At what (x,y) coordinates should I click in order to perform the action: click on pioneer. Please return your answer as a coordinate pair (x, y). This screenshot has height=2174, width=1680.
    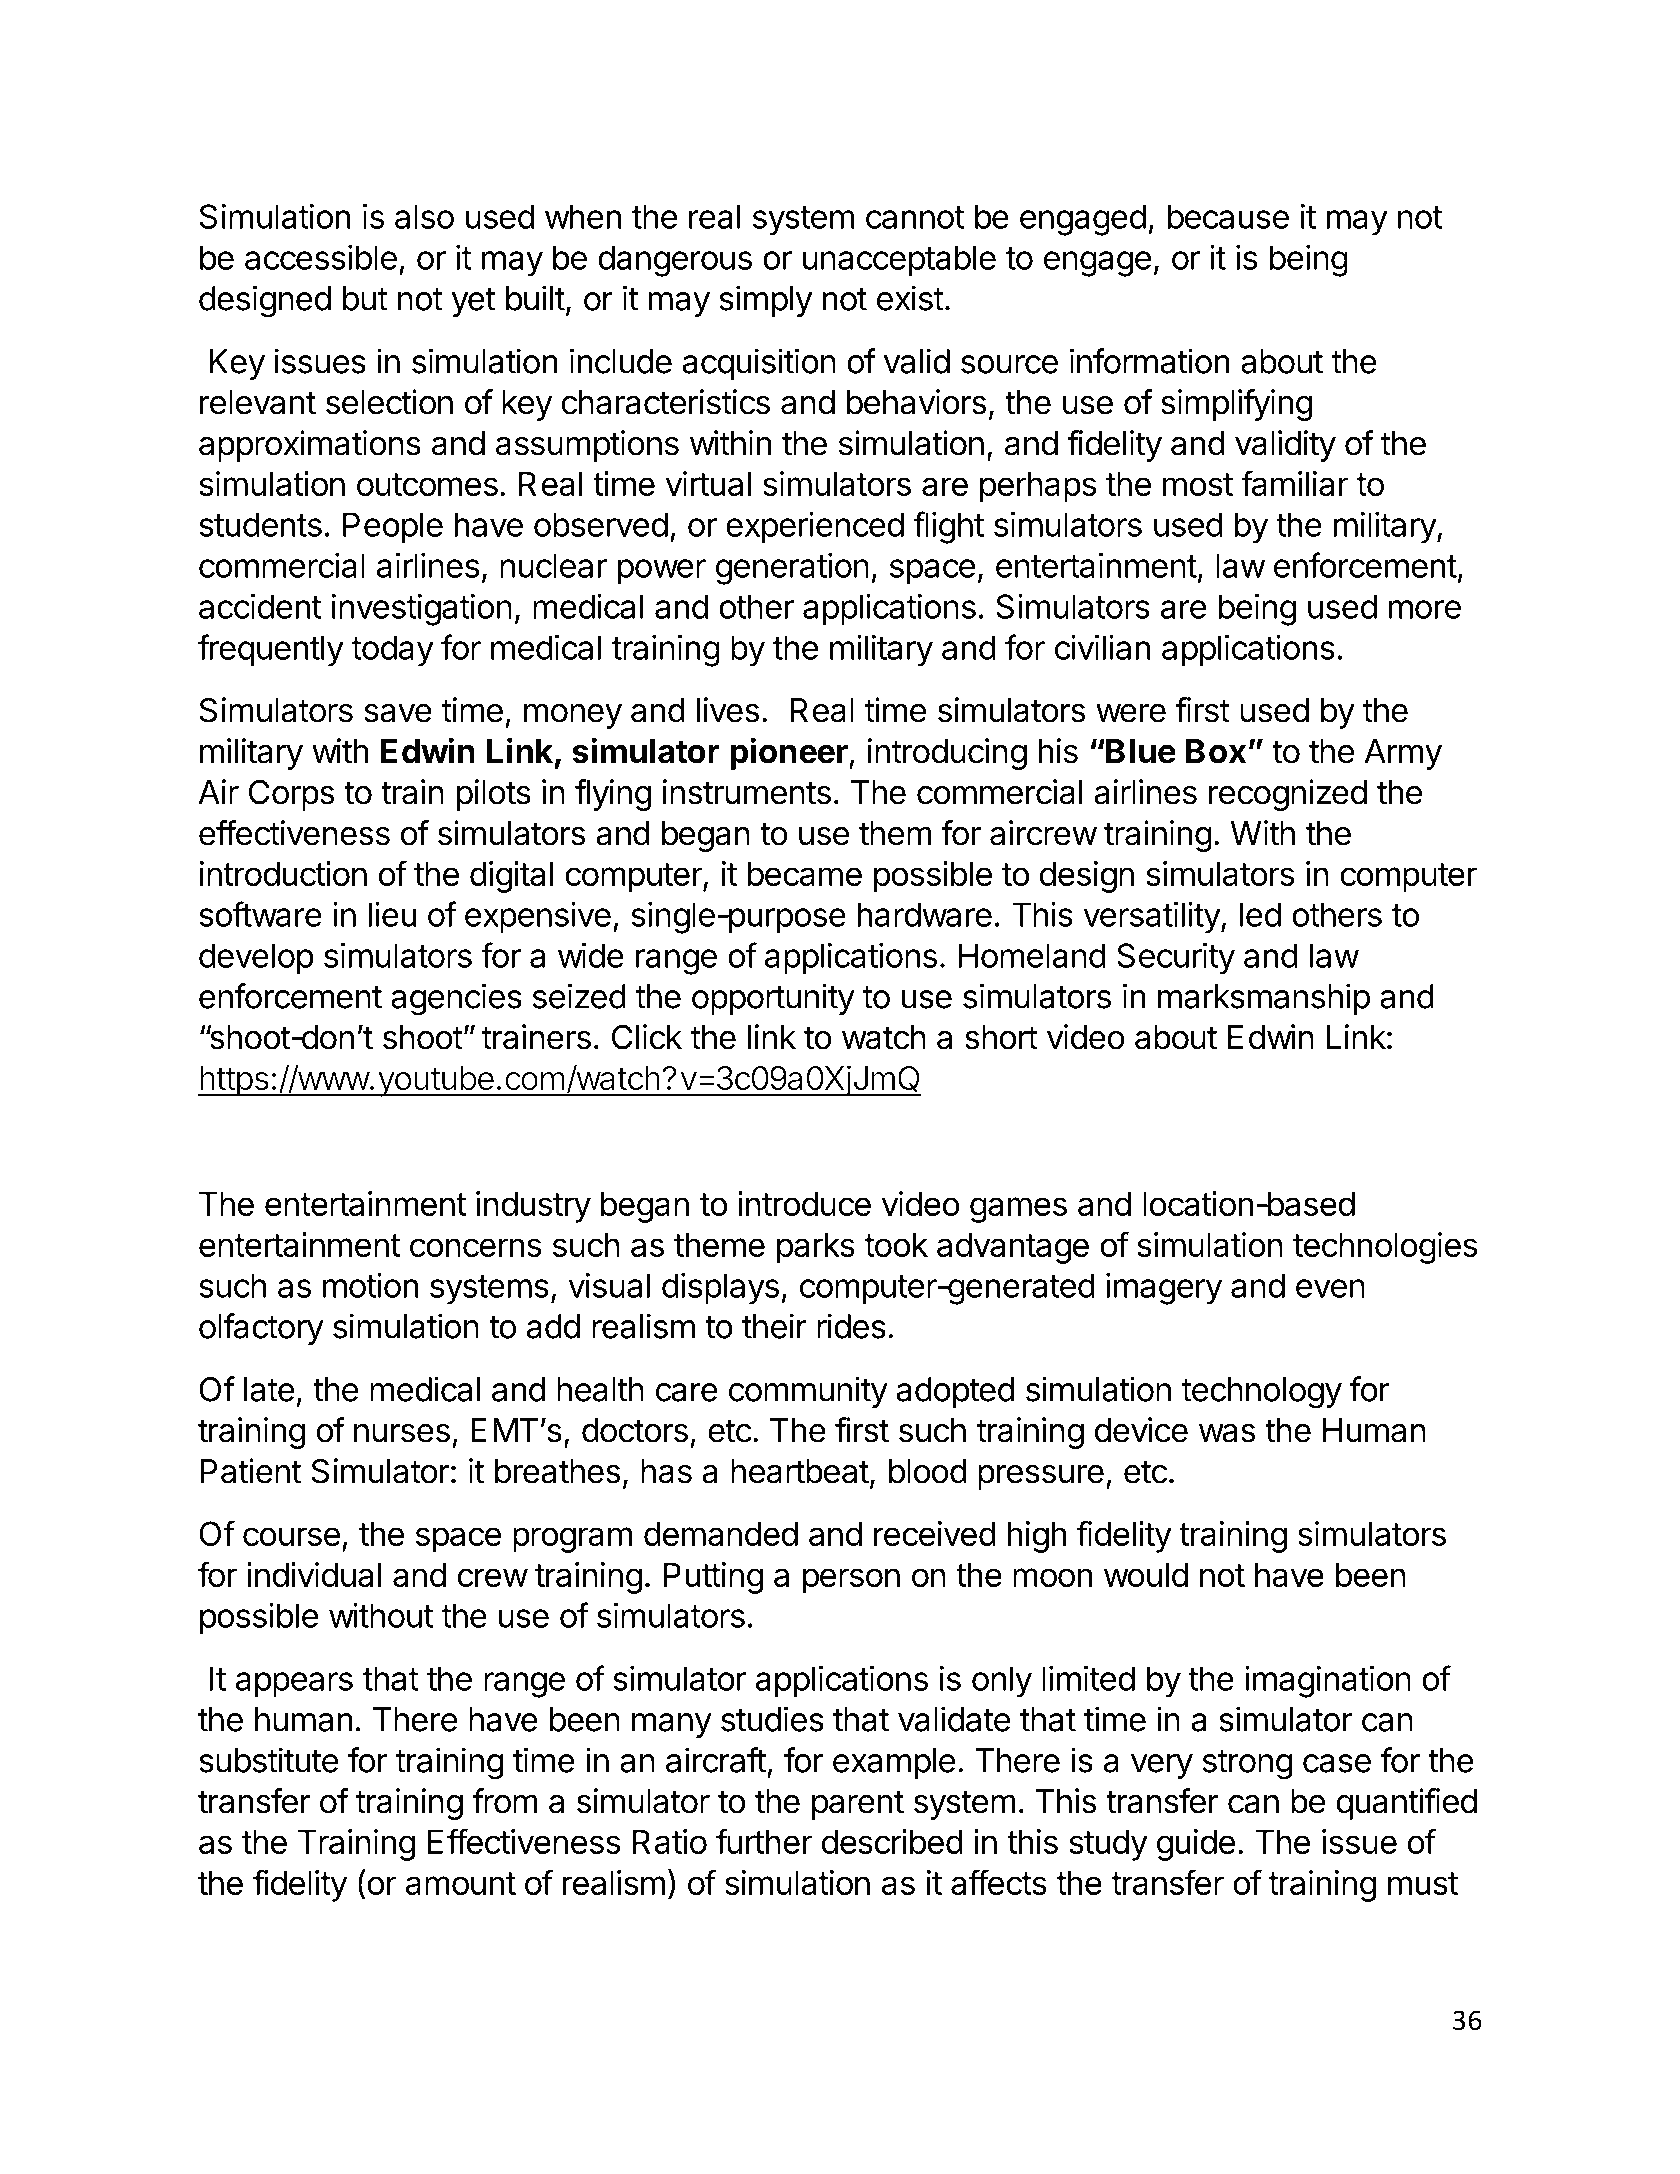
    Looking at the image, I should click on (789, 753).
